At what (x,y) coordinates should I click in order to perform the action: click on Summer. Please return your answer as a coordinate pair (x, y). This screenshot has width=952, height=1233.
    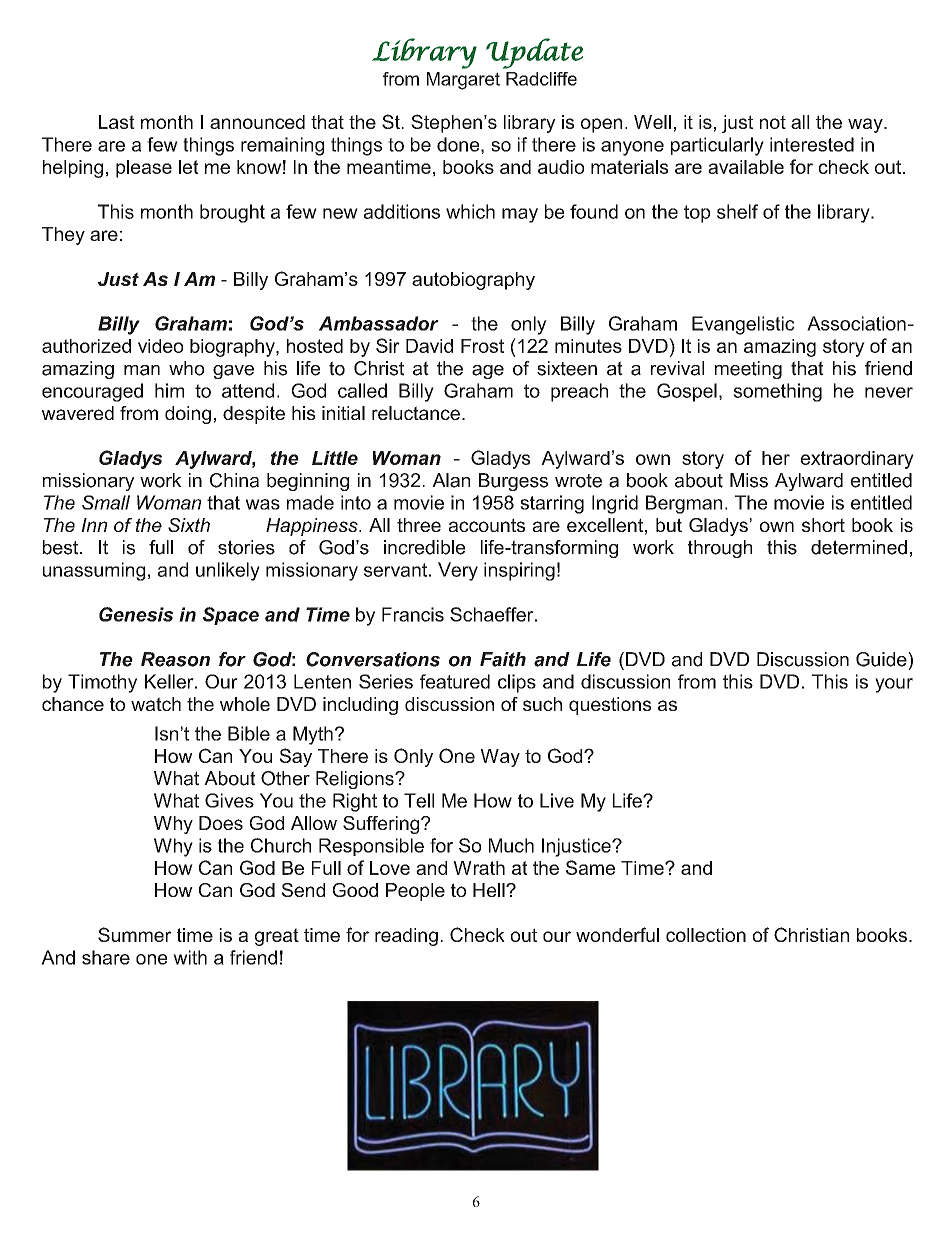
    Looking at the image, I should click on (135, 934).
